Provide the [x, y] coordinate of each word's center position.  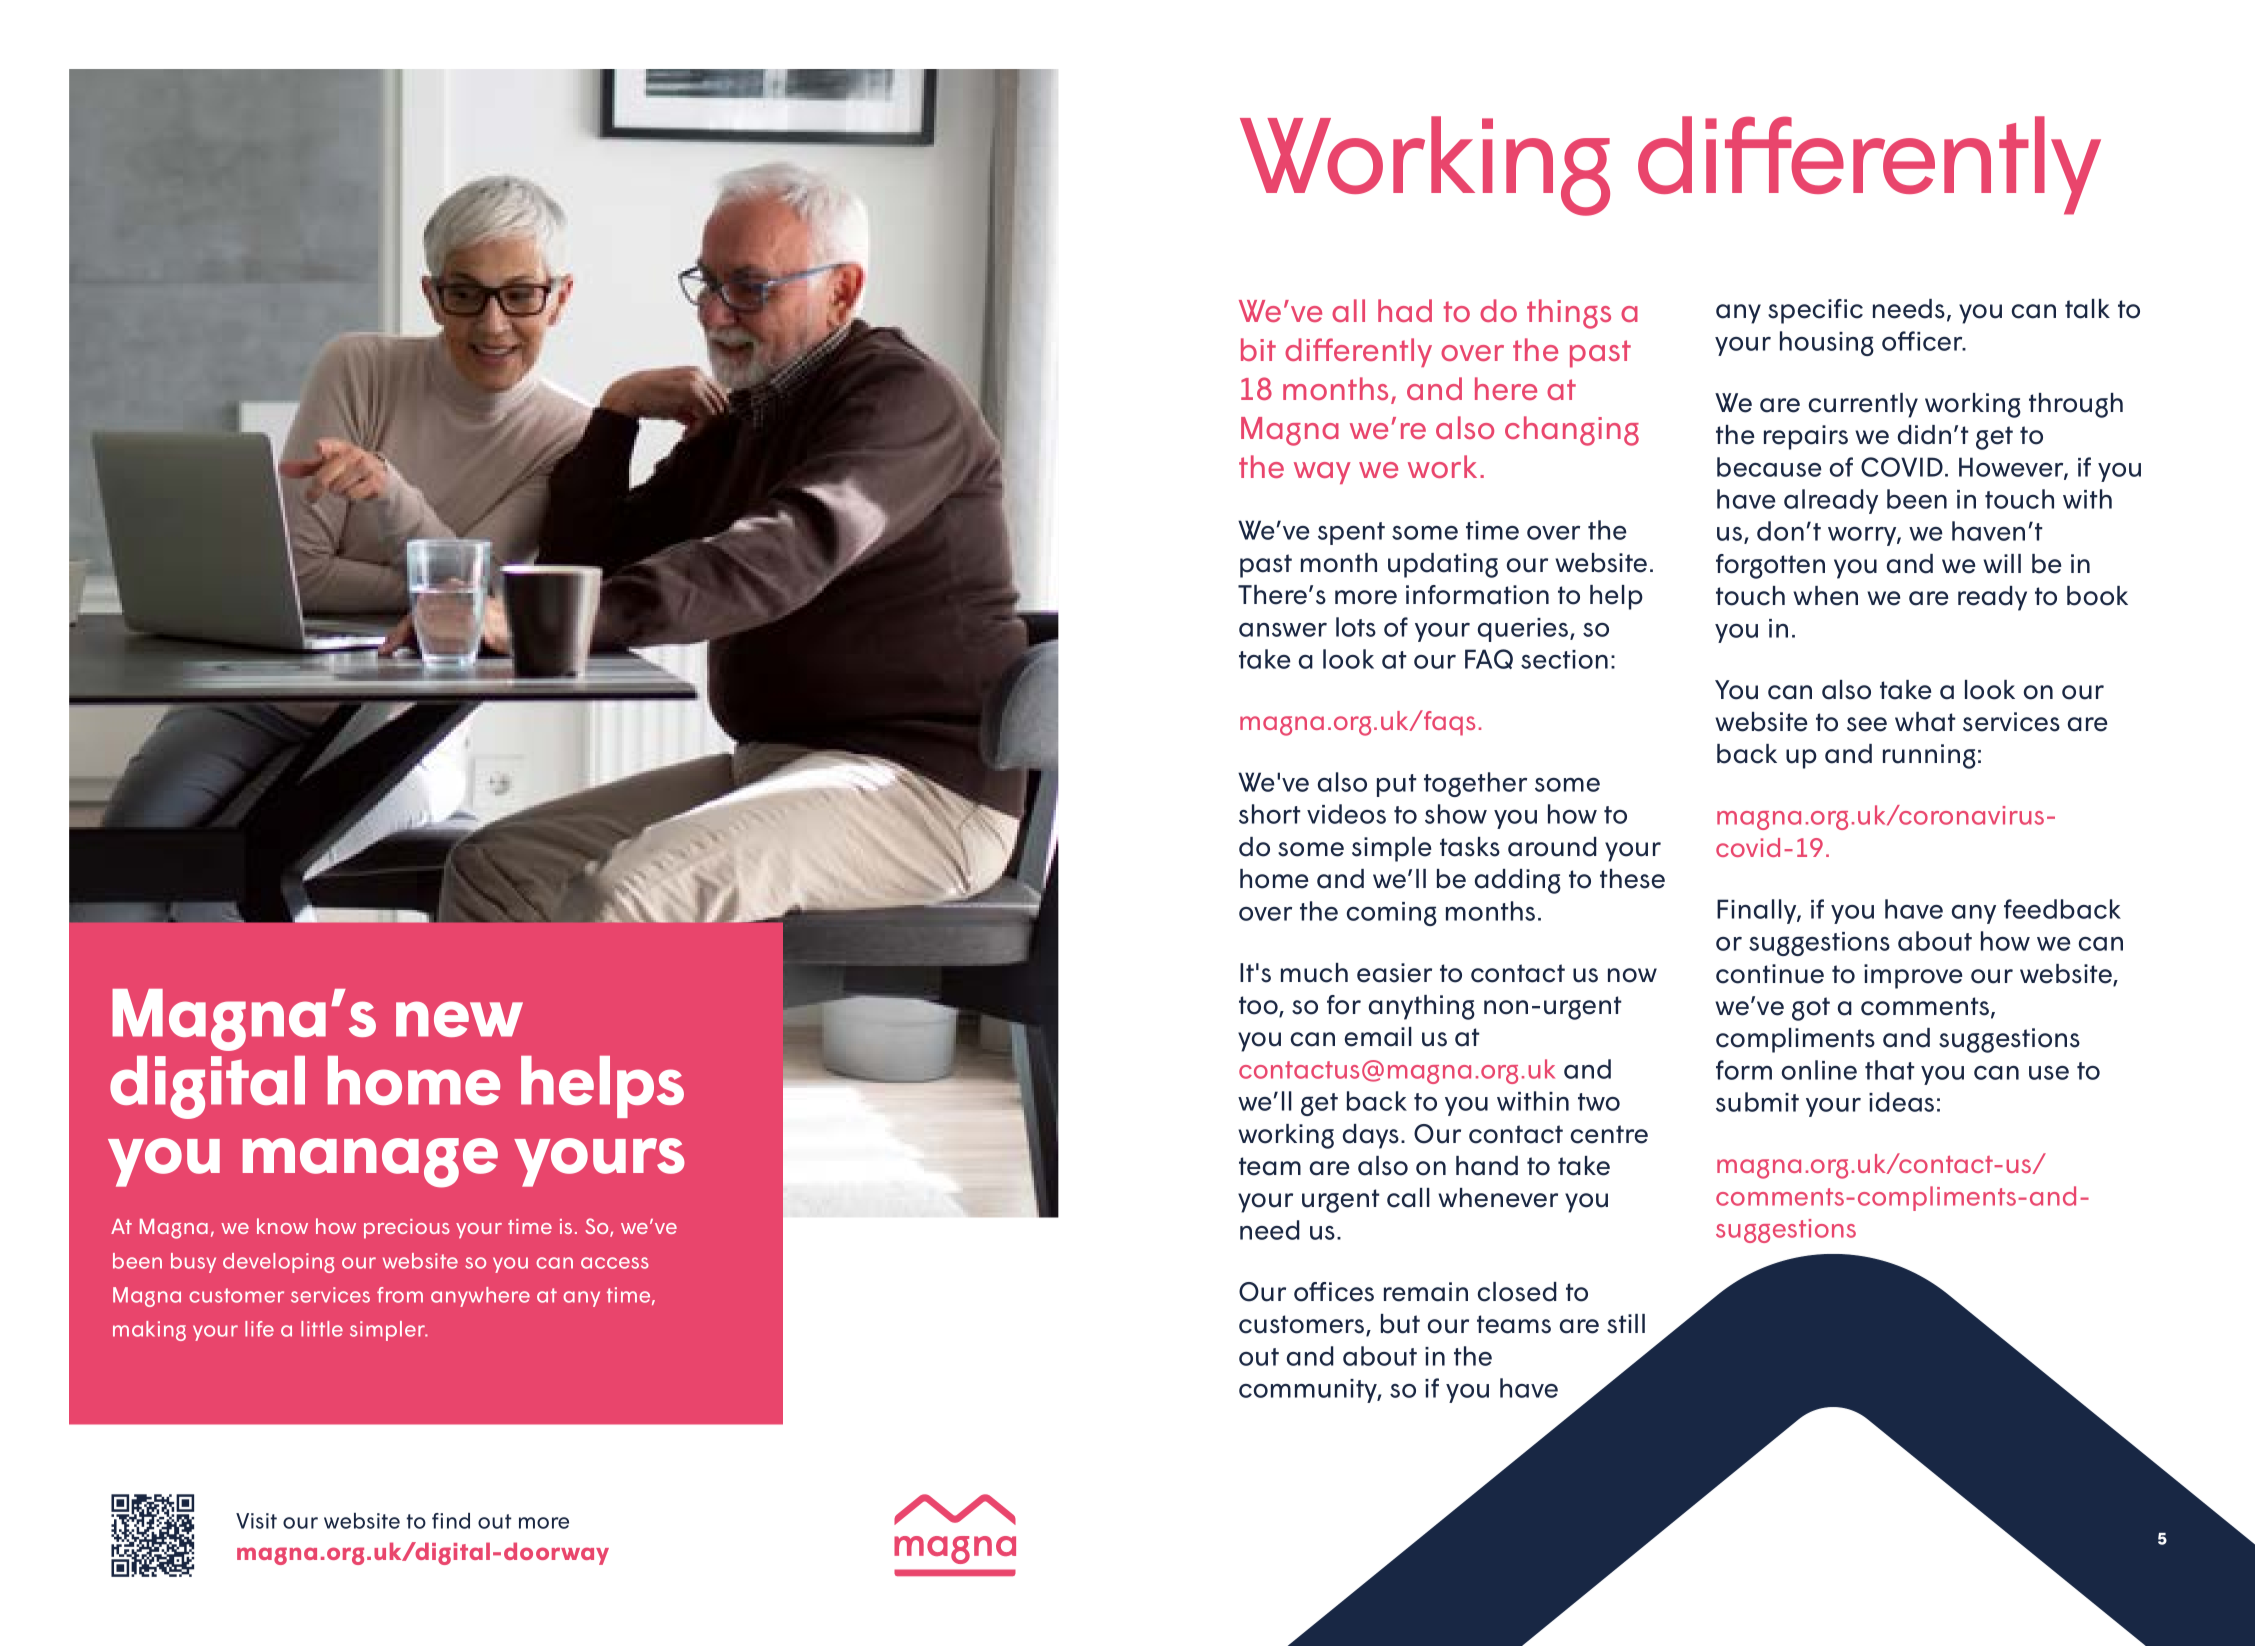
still [1626, 1324]
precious [407, 1229]
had [1405, 310]
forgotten [1770, 566]
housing [1827, 343]
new [459, 1019]
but [1400, 1324]
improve [1913, 976]
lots [1356, 627]
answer [1283, 630]
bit [1258, 349]
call [1408, 1198]
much [1314, 973]
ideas [1901, 1102]
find [451, 1521]
